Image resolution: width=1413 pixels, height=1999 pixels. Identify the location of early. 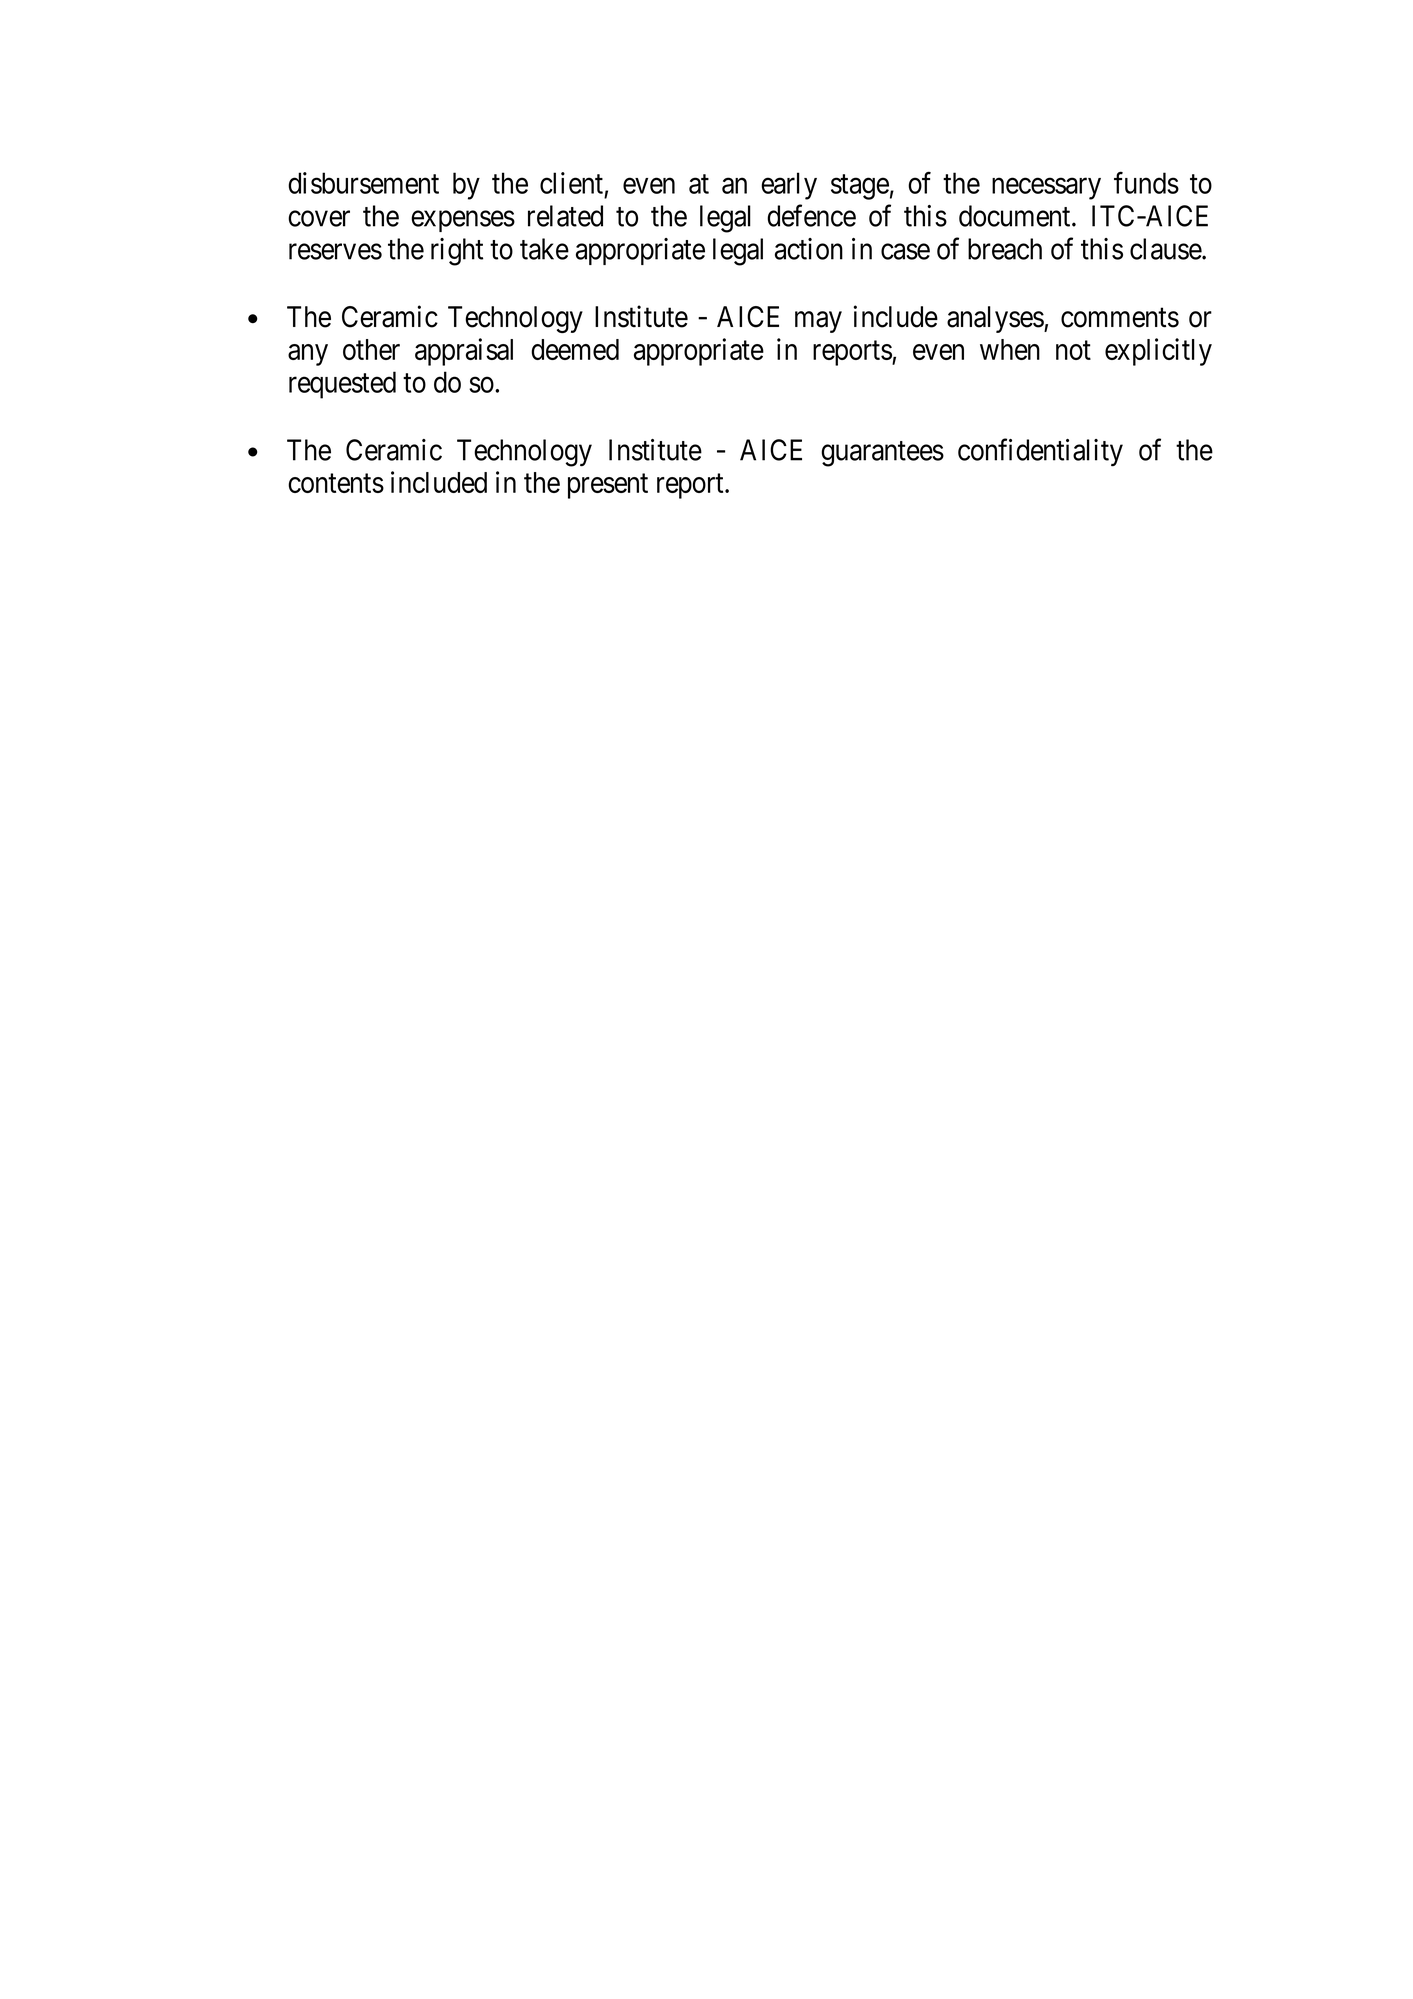
(789, 186).
